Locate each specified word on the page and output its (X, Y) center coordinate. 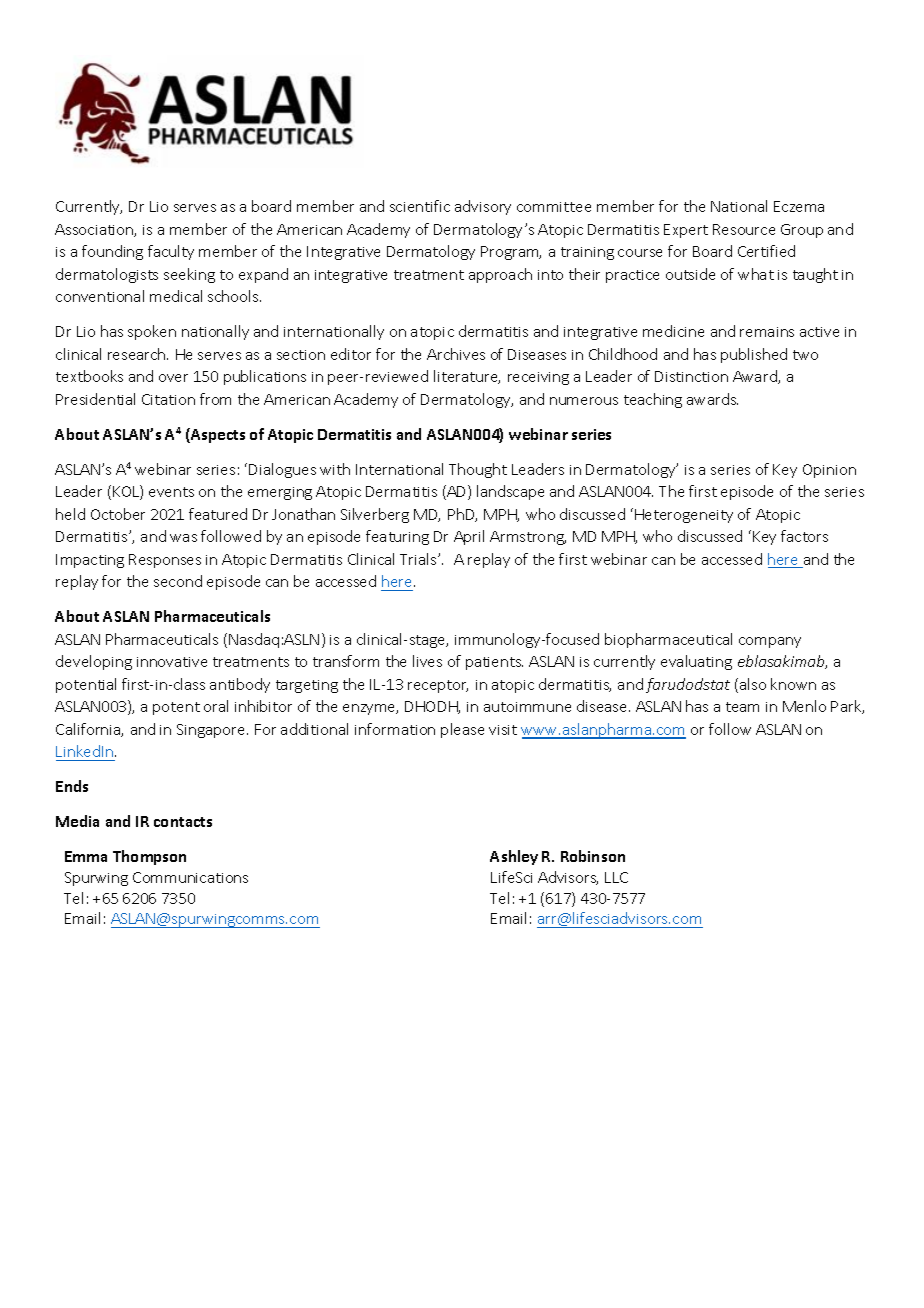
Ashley (514, 857)
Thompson (149, 857)
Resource (744, 229)
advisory (483, 207)
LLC (616, 877)
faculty (171, 252)
